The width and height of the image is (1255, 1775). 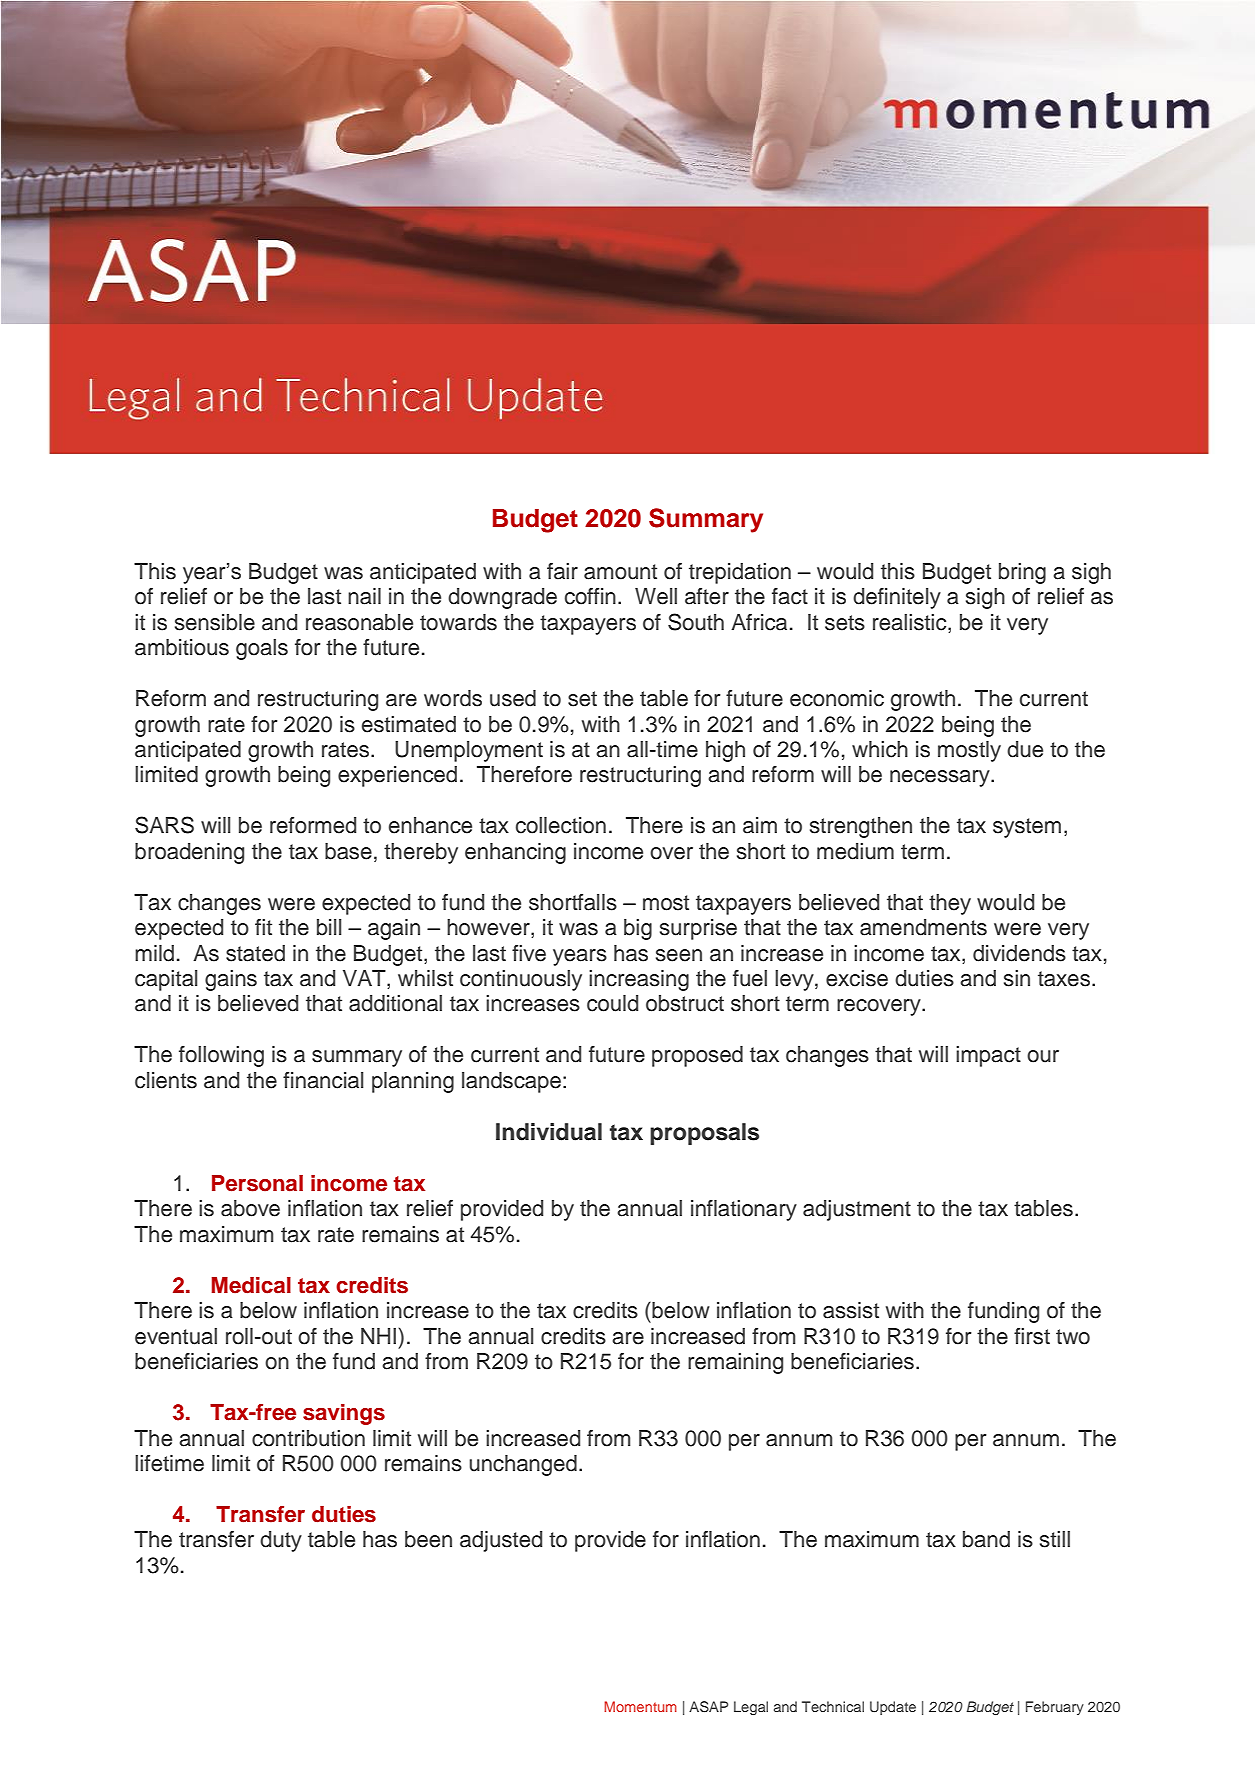 I want to click on realistic, so click(x=911, y=622).
